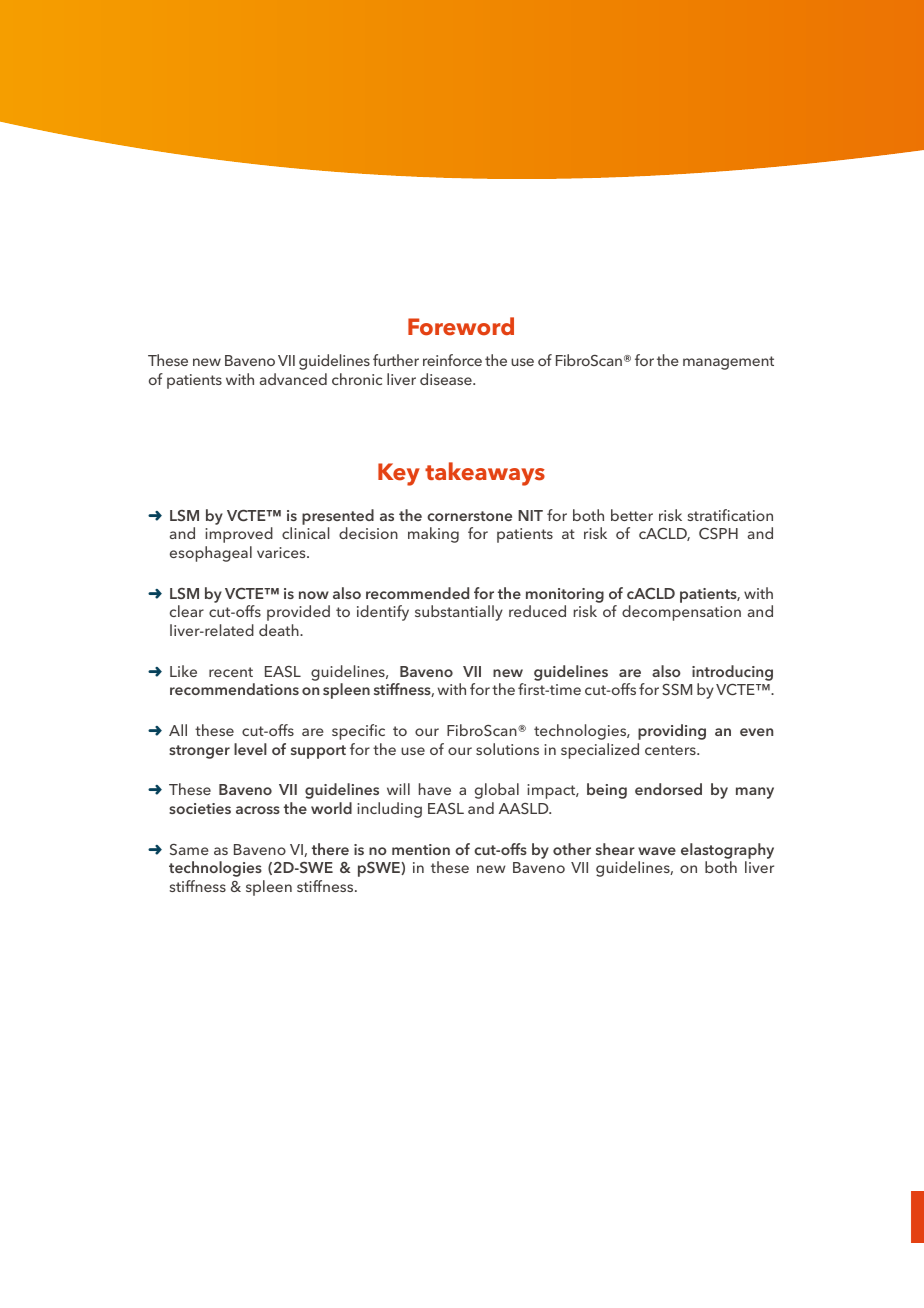 The image size is (924, 1308). Describe the element at coordinates (314, 595) in the screenshot. I see `now` at that location.
